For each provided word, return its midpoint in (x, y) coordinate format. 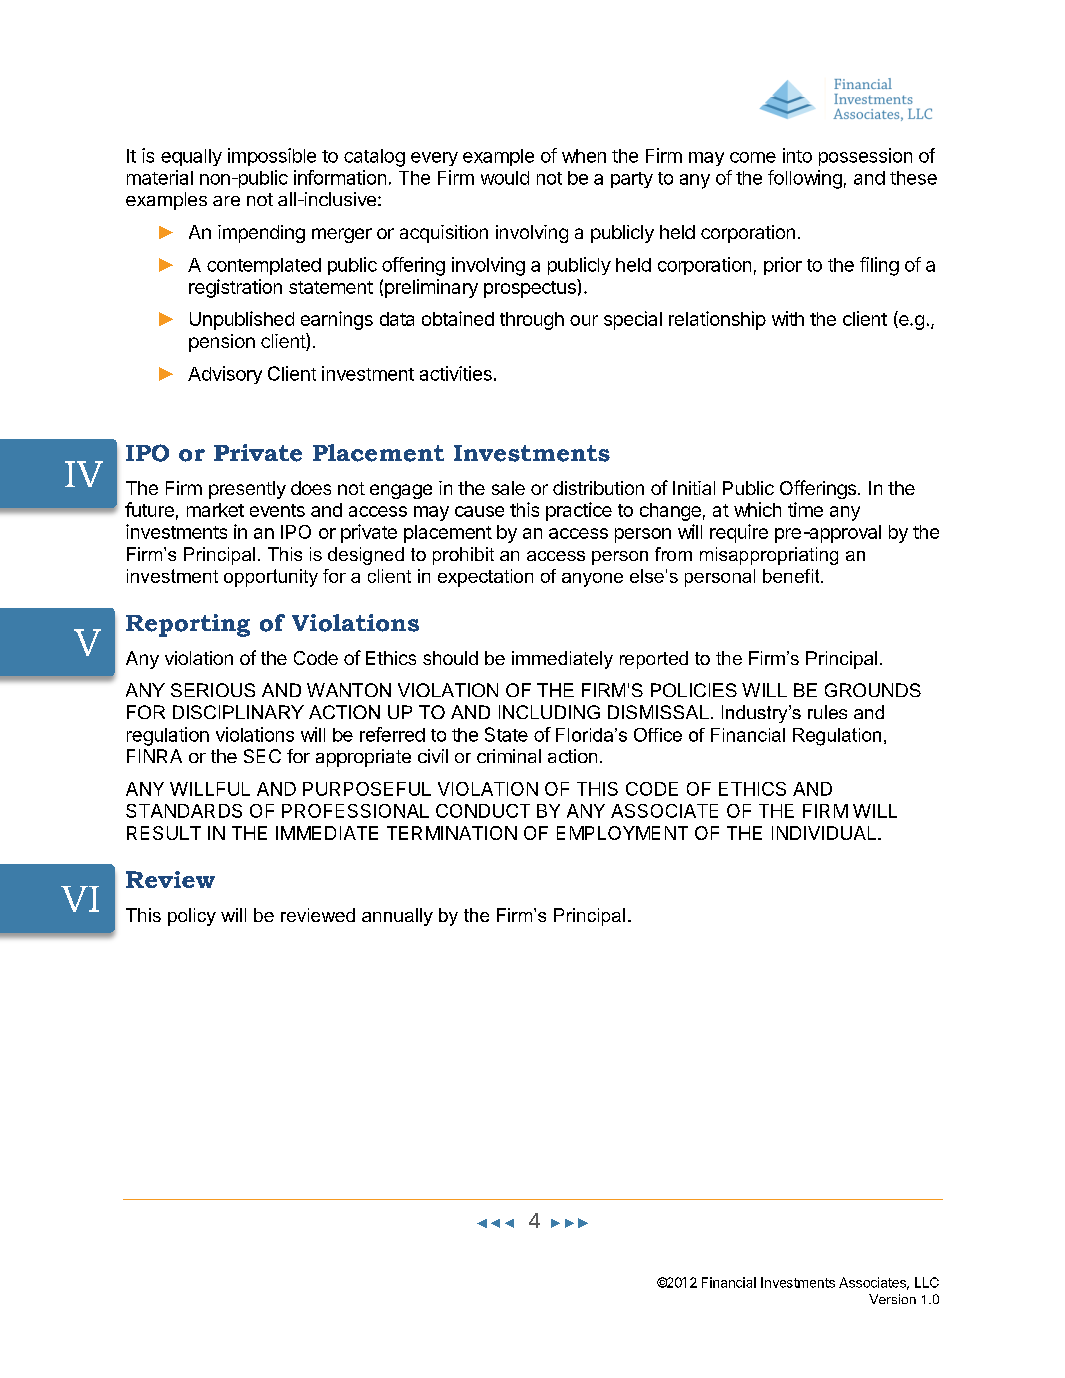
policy (192, 917)
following (805, 179)
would (505, 178)
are (226, 201)
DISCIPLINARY (238, 712)
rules (827, 712)
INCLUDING (549, 712)
